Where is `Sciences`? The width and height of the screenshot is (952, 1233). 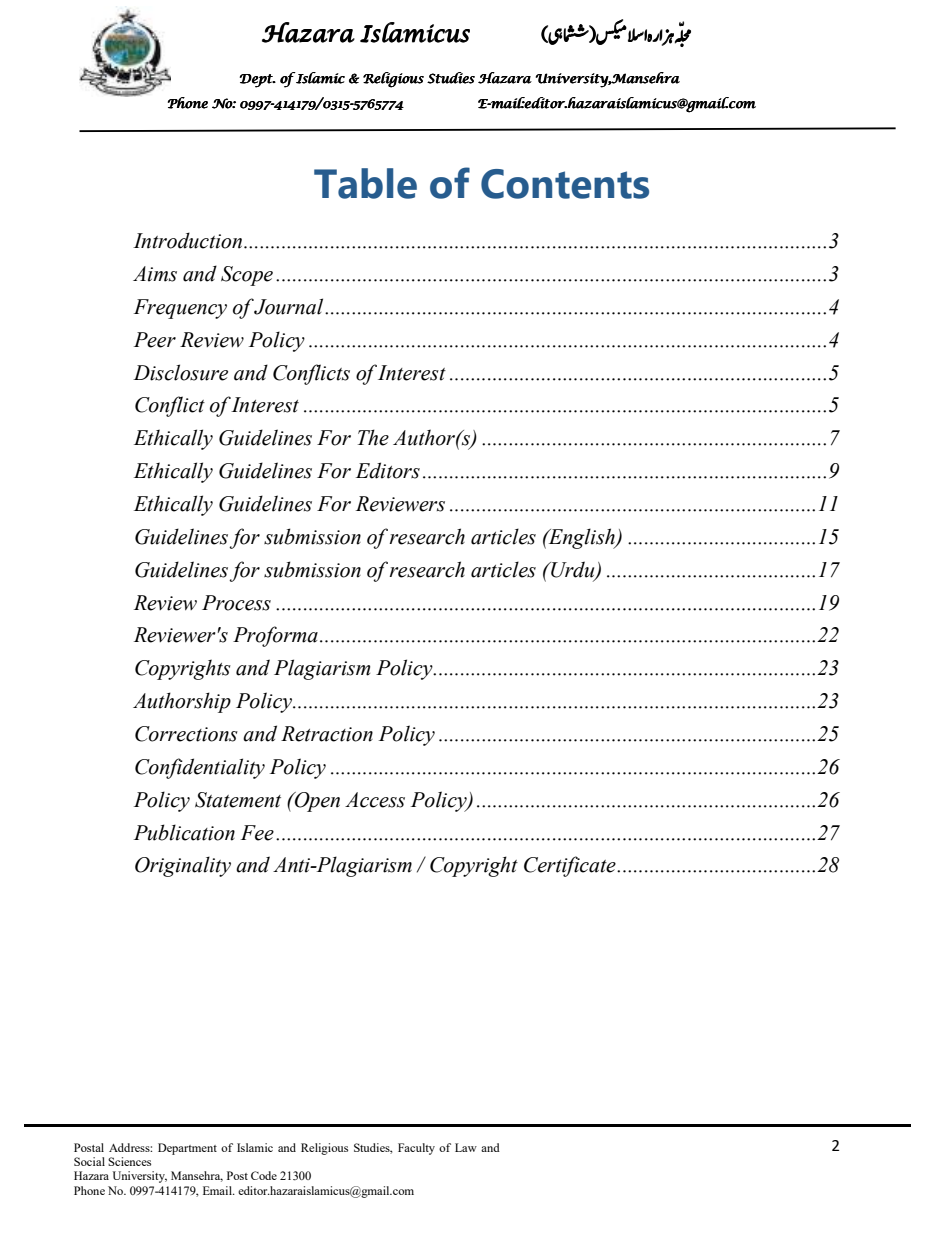
Sciences is located at coordinates (129, 1161).
